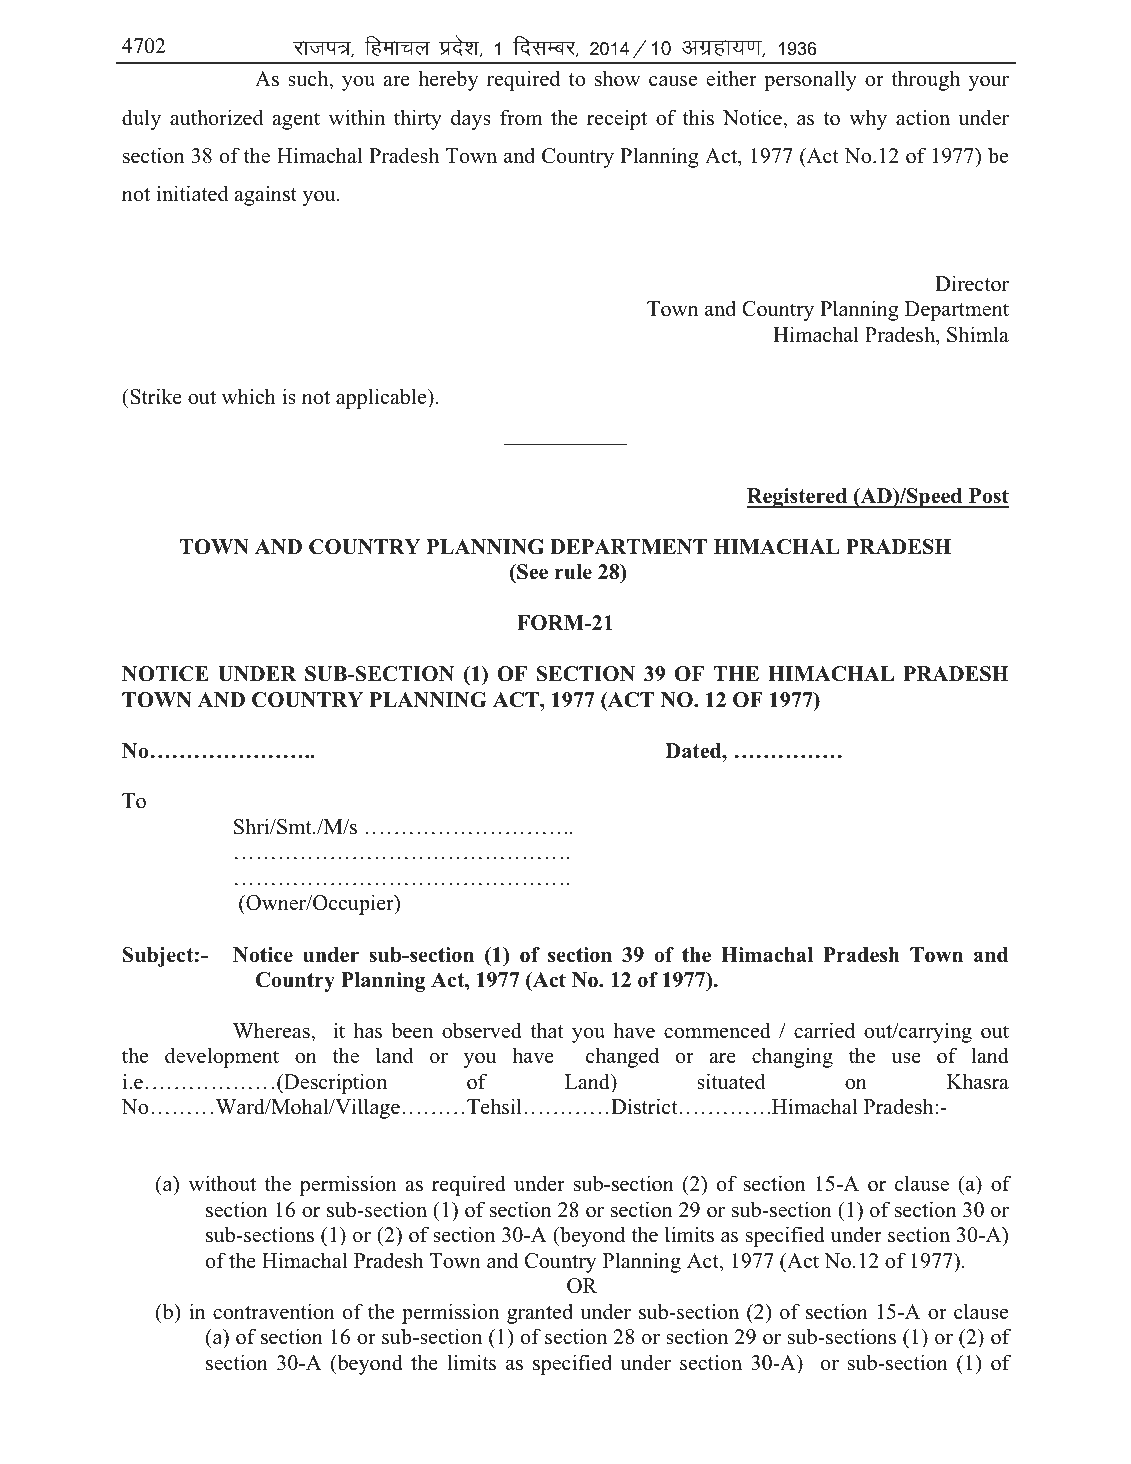  I want to click on which, so click(249, 396).
